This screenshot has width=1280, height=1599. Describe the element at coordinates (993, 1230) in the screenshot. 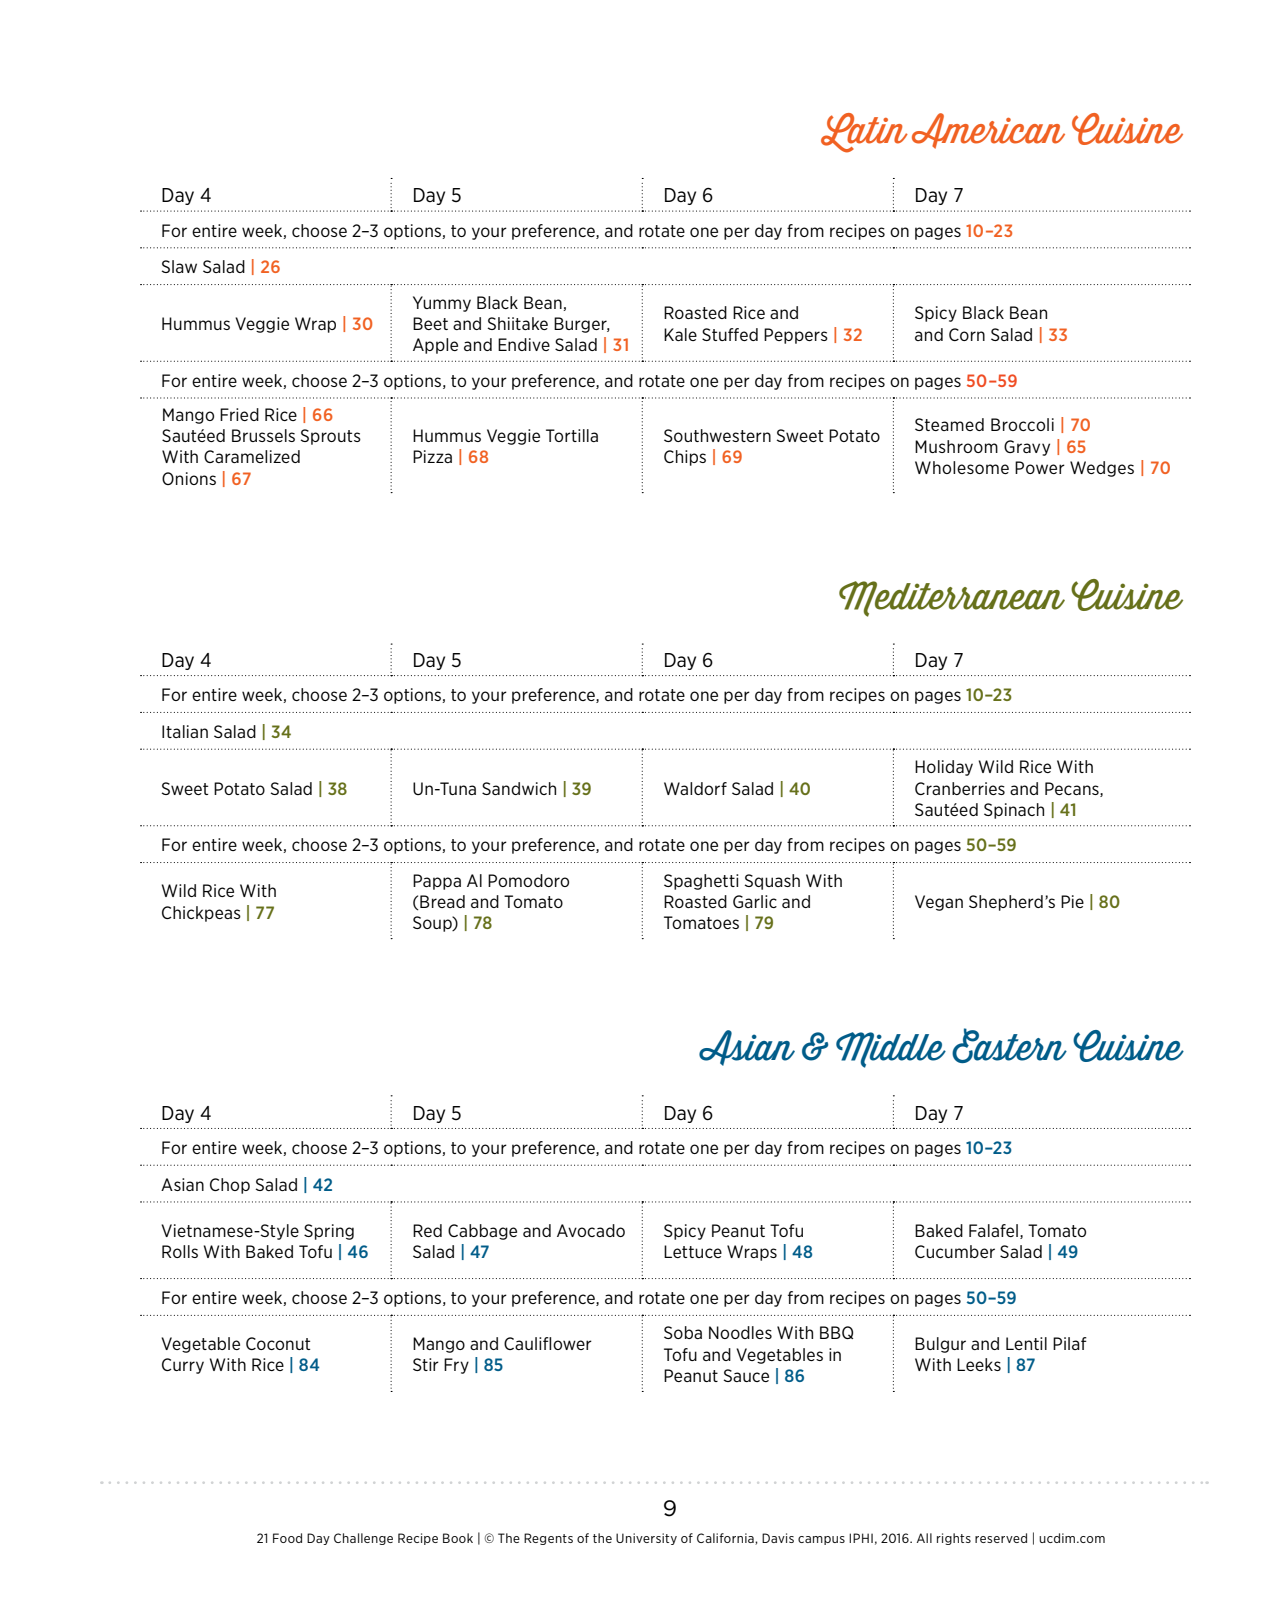

I see `Falafel` at that location.
